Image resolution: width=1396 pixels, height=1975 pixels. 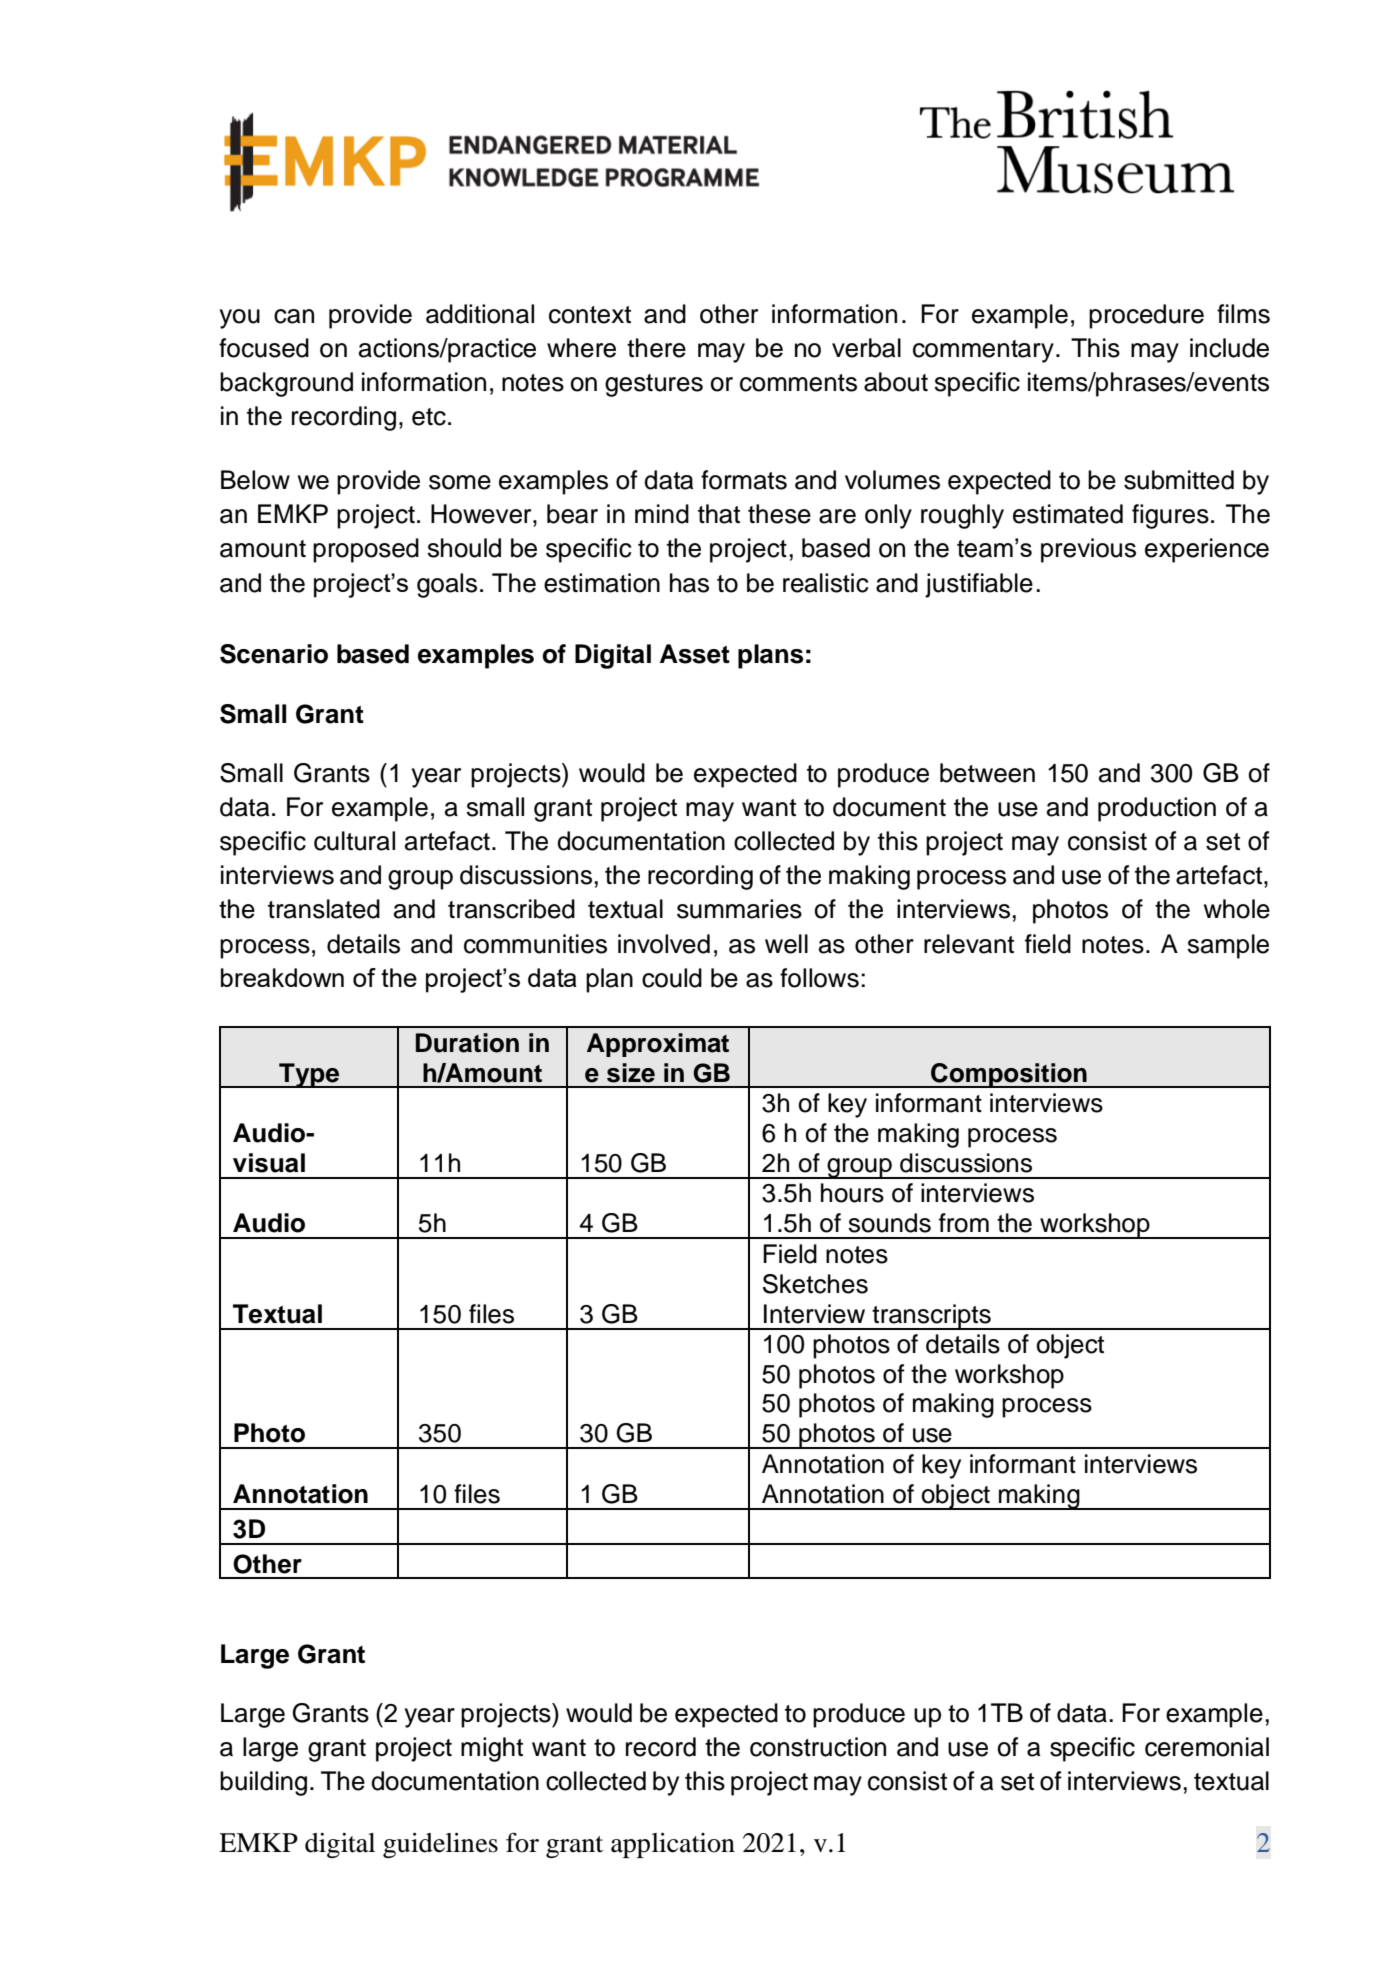 What do you see at coordinates (1207, 1747) in the screenshot?
I see `ceremonial` at bounding box center [1207, 1747].
